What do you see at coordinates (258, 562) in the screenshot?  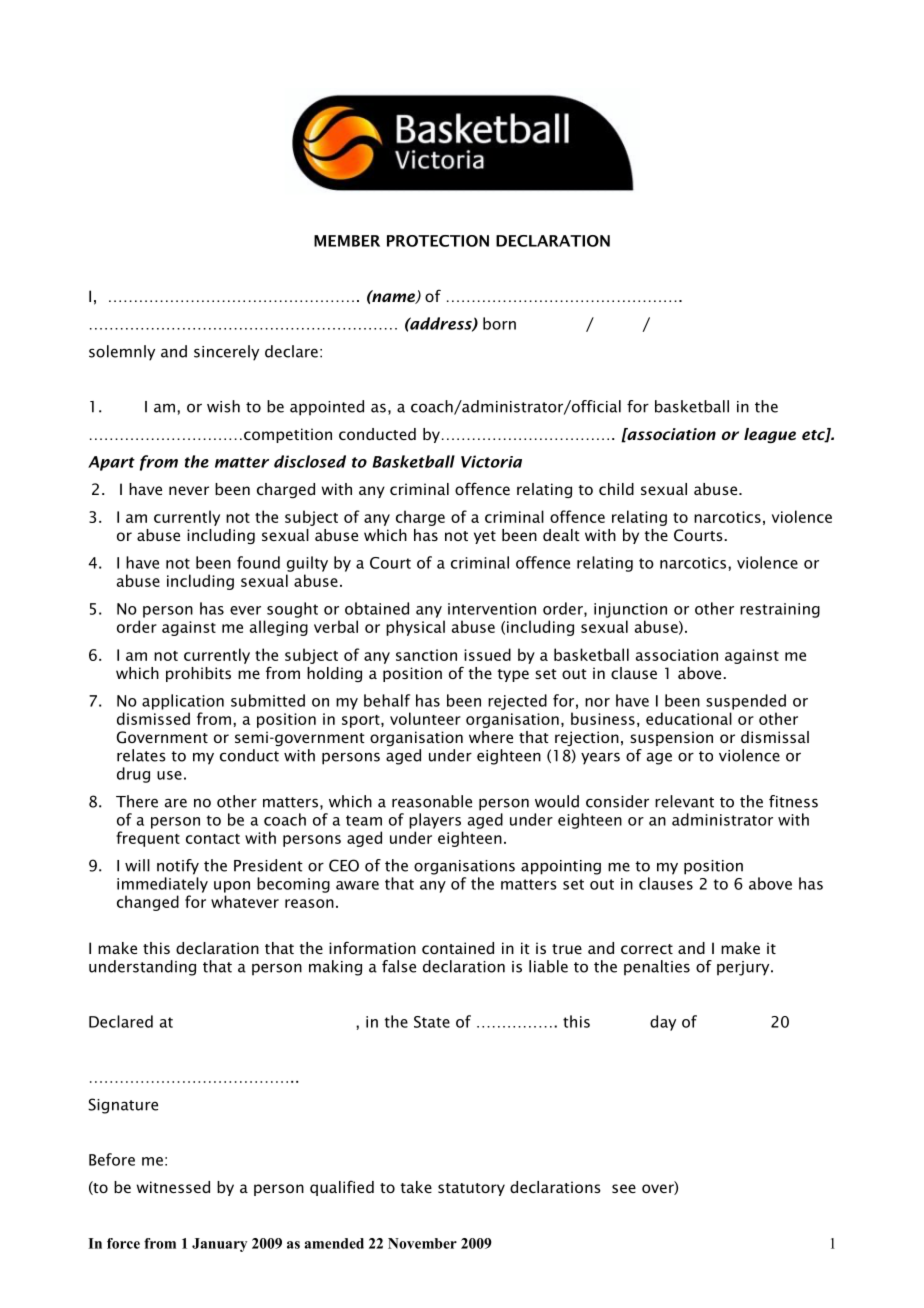 I see `found` at bounding box center [258, 562].
